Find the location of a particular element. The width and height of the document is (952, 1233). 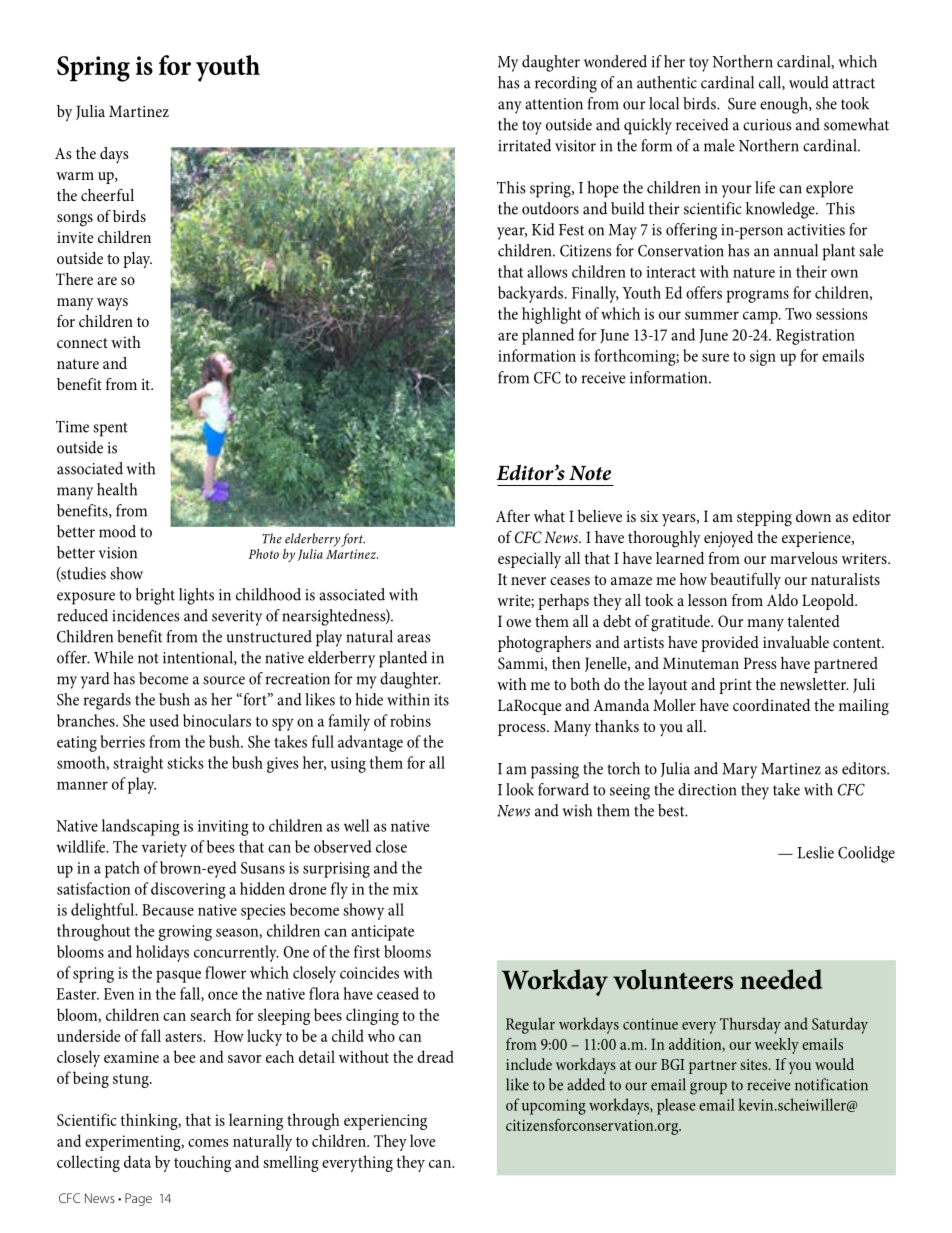

used is located at coordinates (164, 720).
